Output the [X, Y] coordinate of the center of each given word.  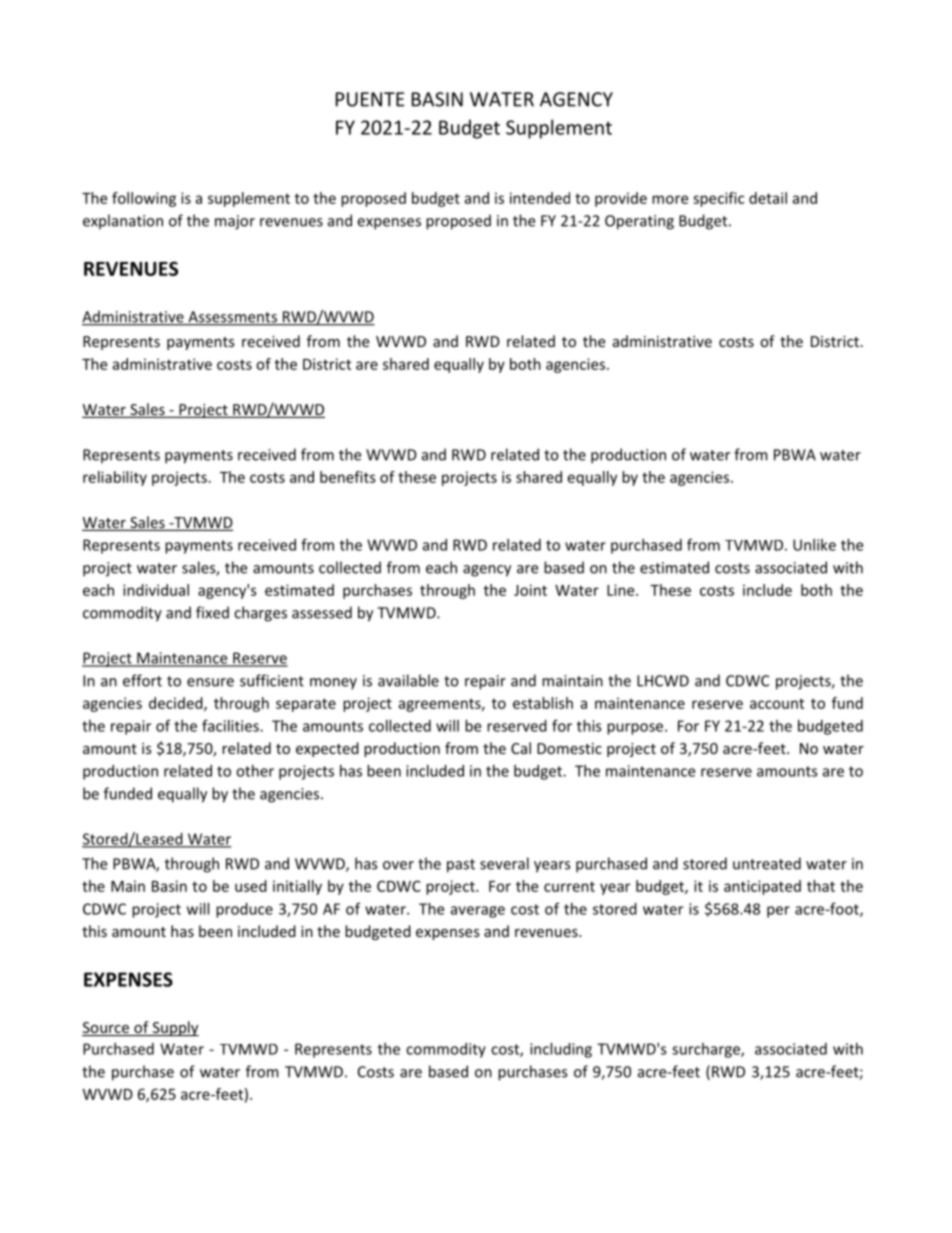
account [777, 703]
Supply [174, 1028]
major [235, 222]
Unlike [814, 545]
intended [540, 198]
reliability [115, 478]
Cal [521, 748]
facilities [231, 726]
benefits [348, 477]
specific [718, 199]
